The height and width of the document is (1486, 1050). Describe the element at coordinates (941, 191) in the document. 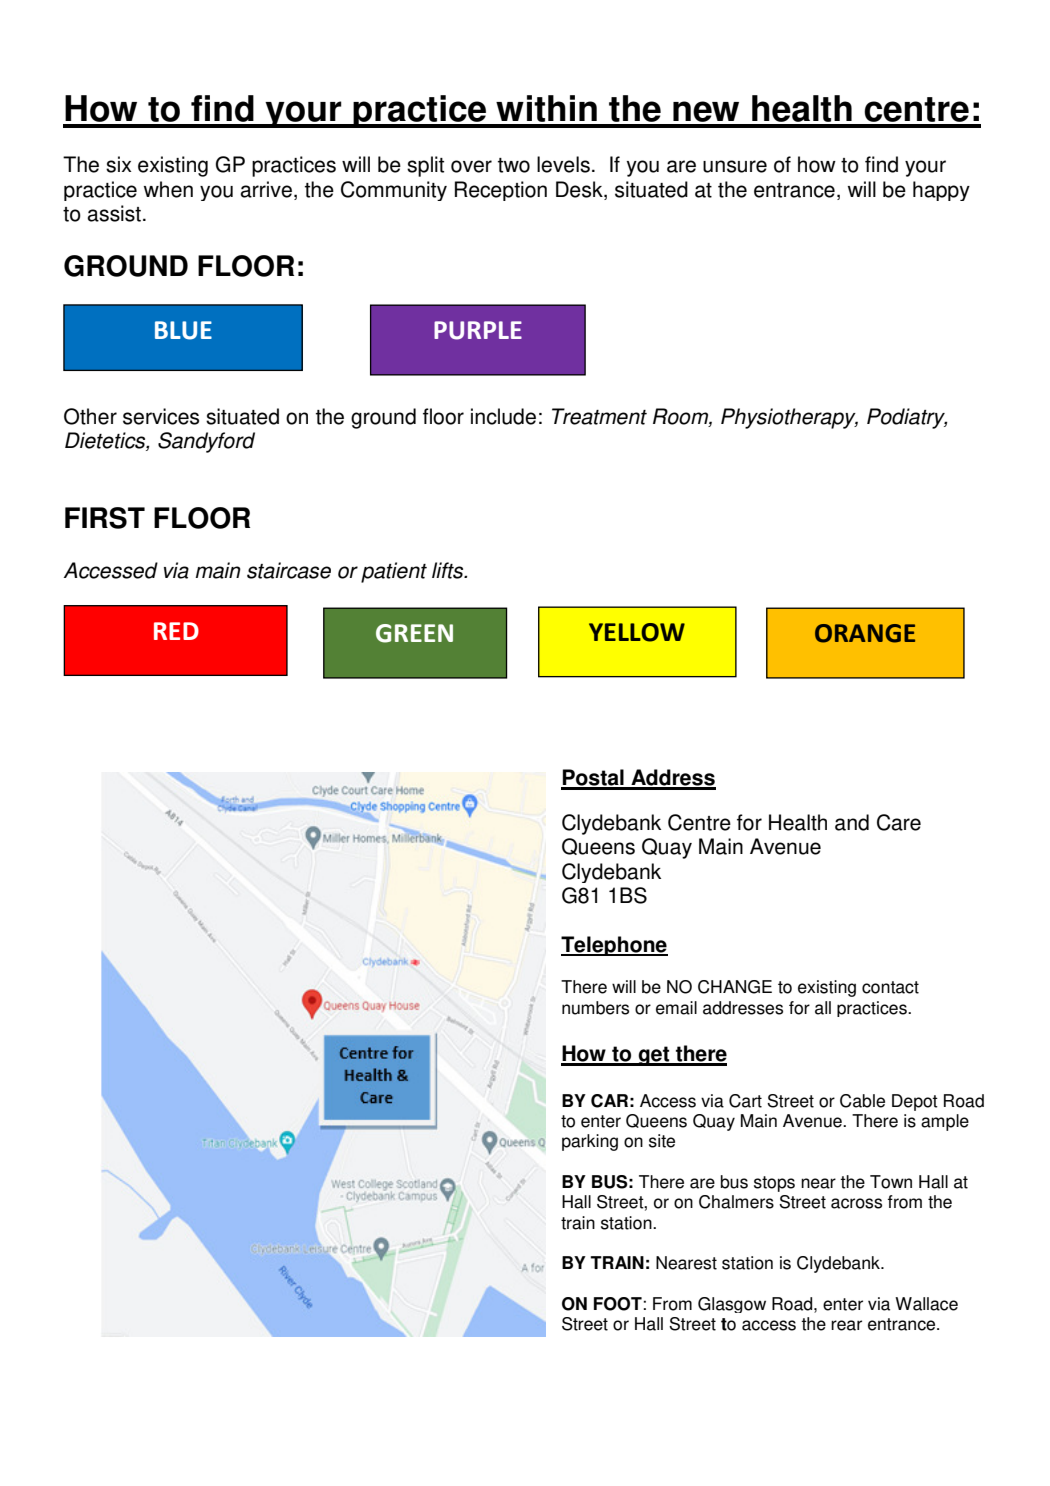

I see `happy` at that location.
